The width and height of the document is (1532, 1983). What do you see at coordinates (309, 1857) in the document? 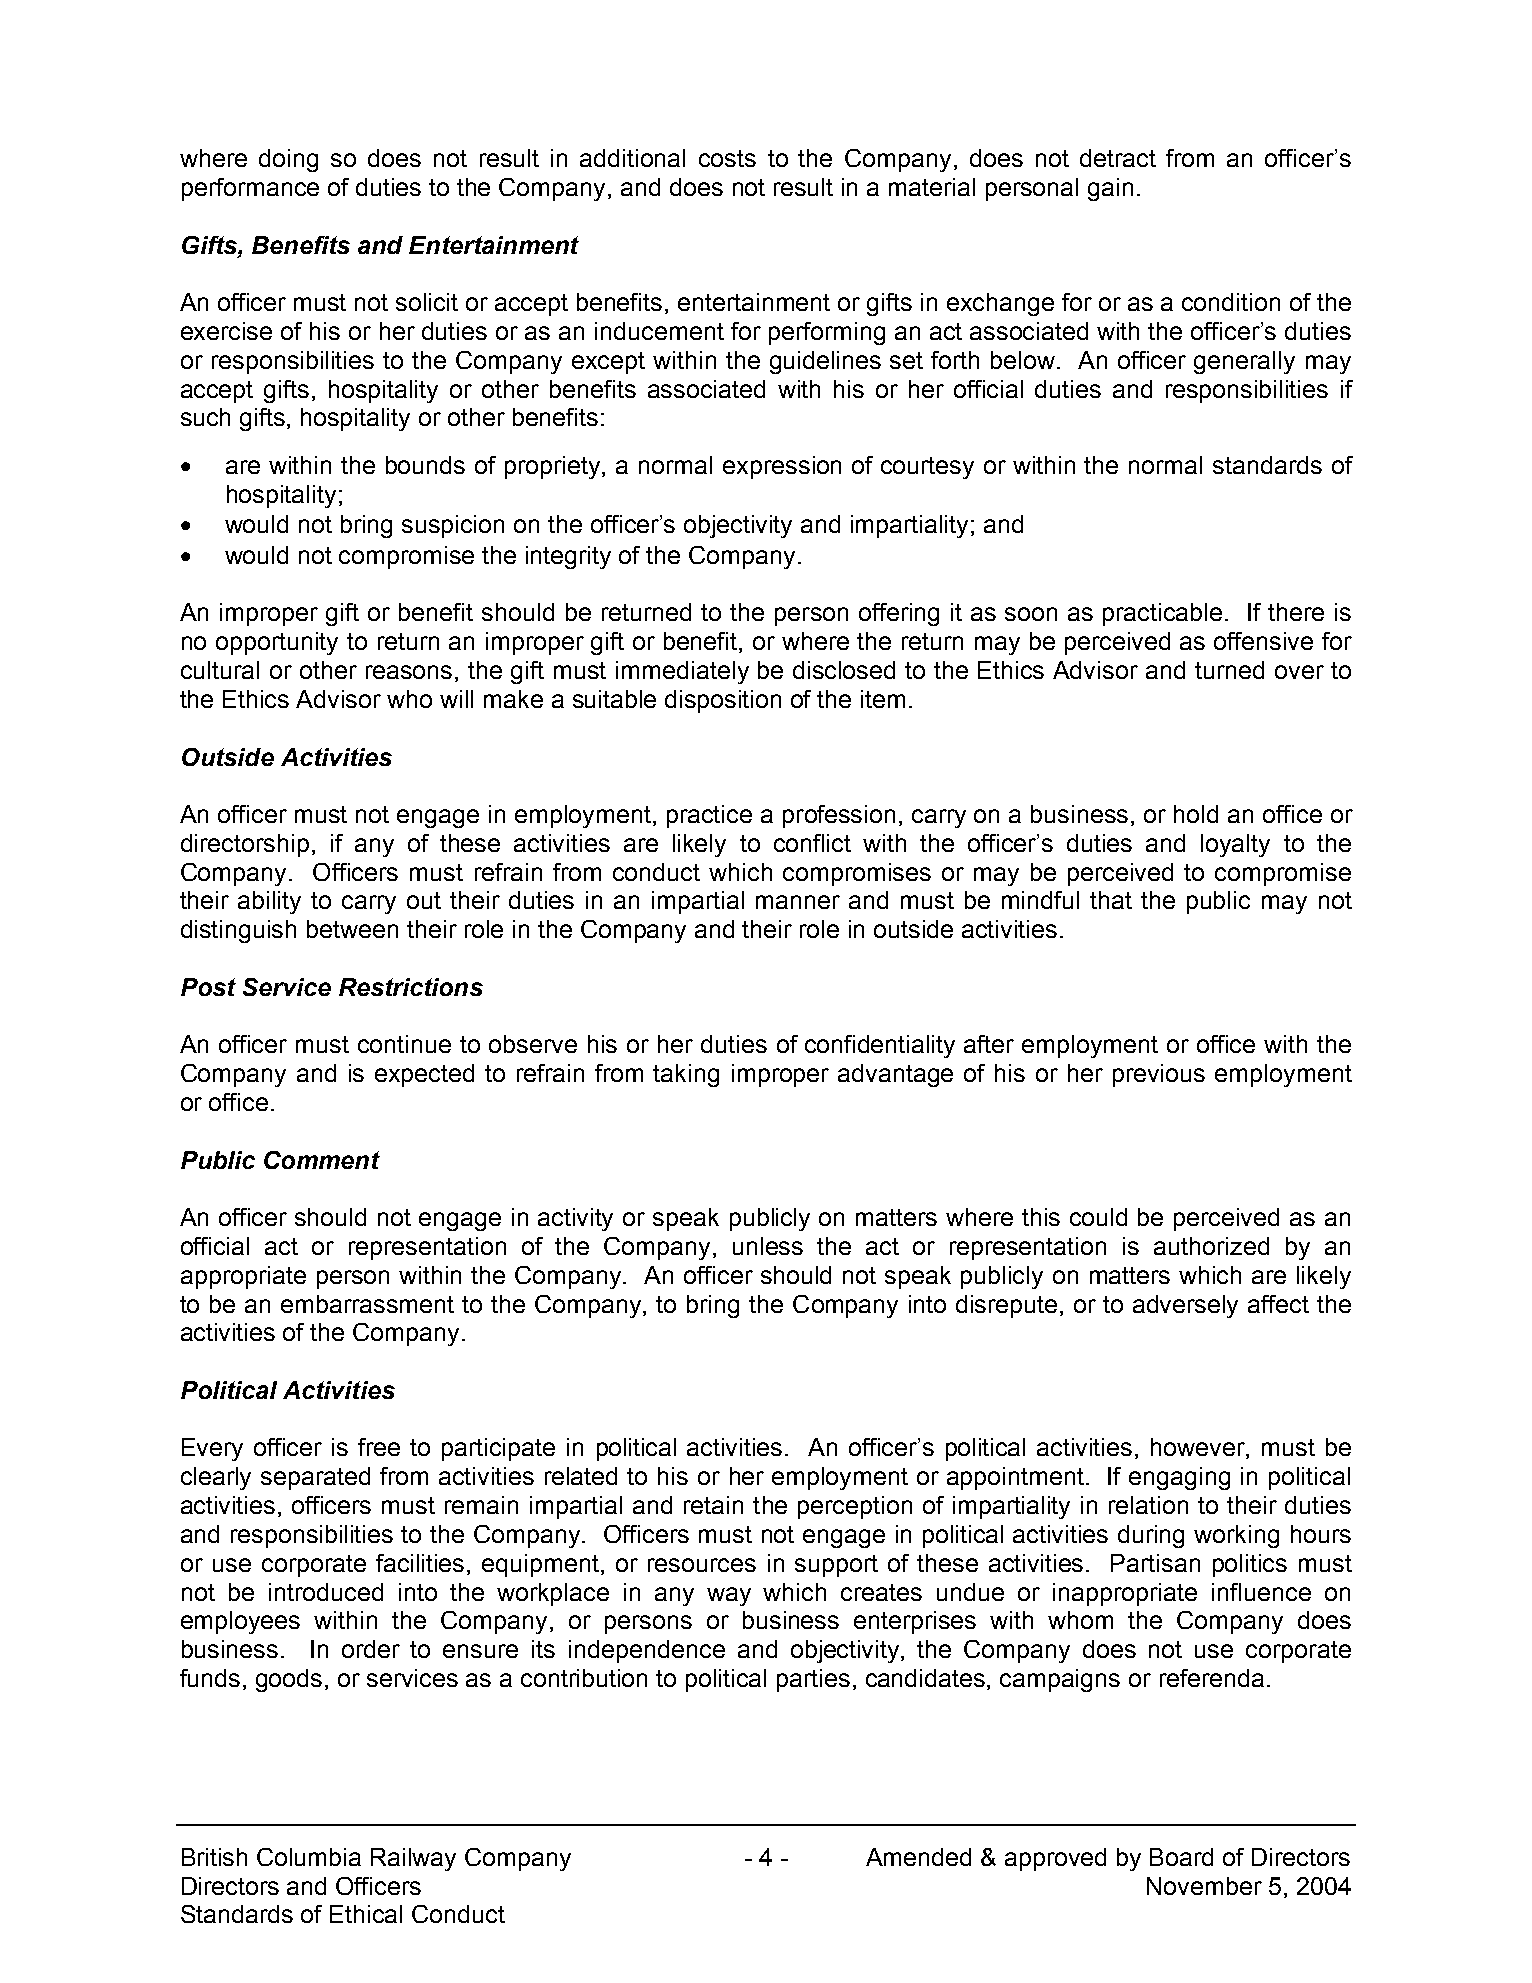
I see `Columbia` at bounding box center [309, 1857].
